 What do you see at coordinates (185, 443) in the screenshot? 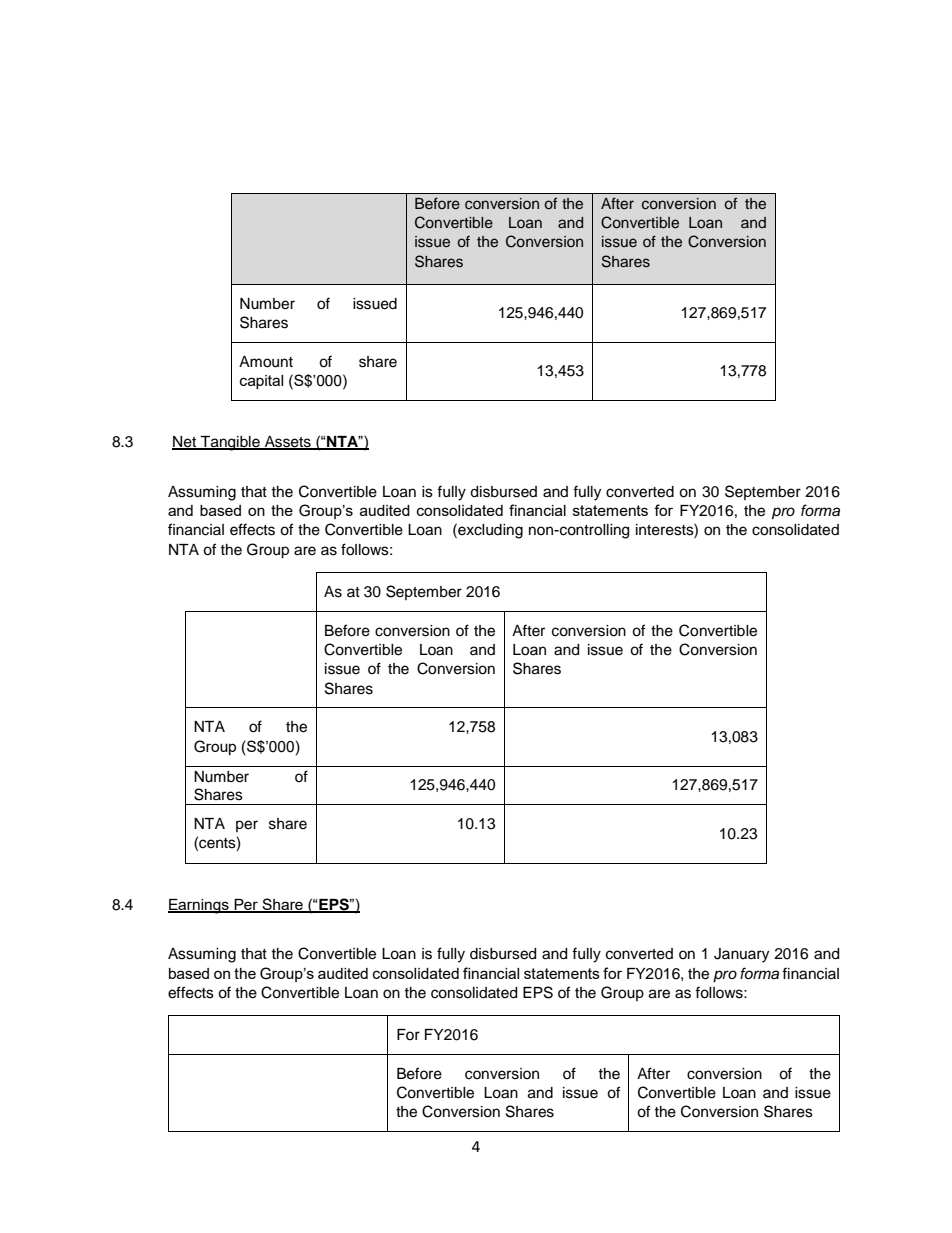
I see `Net` at bounding box center [185, 443].
